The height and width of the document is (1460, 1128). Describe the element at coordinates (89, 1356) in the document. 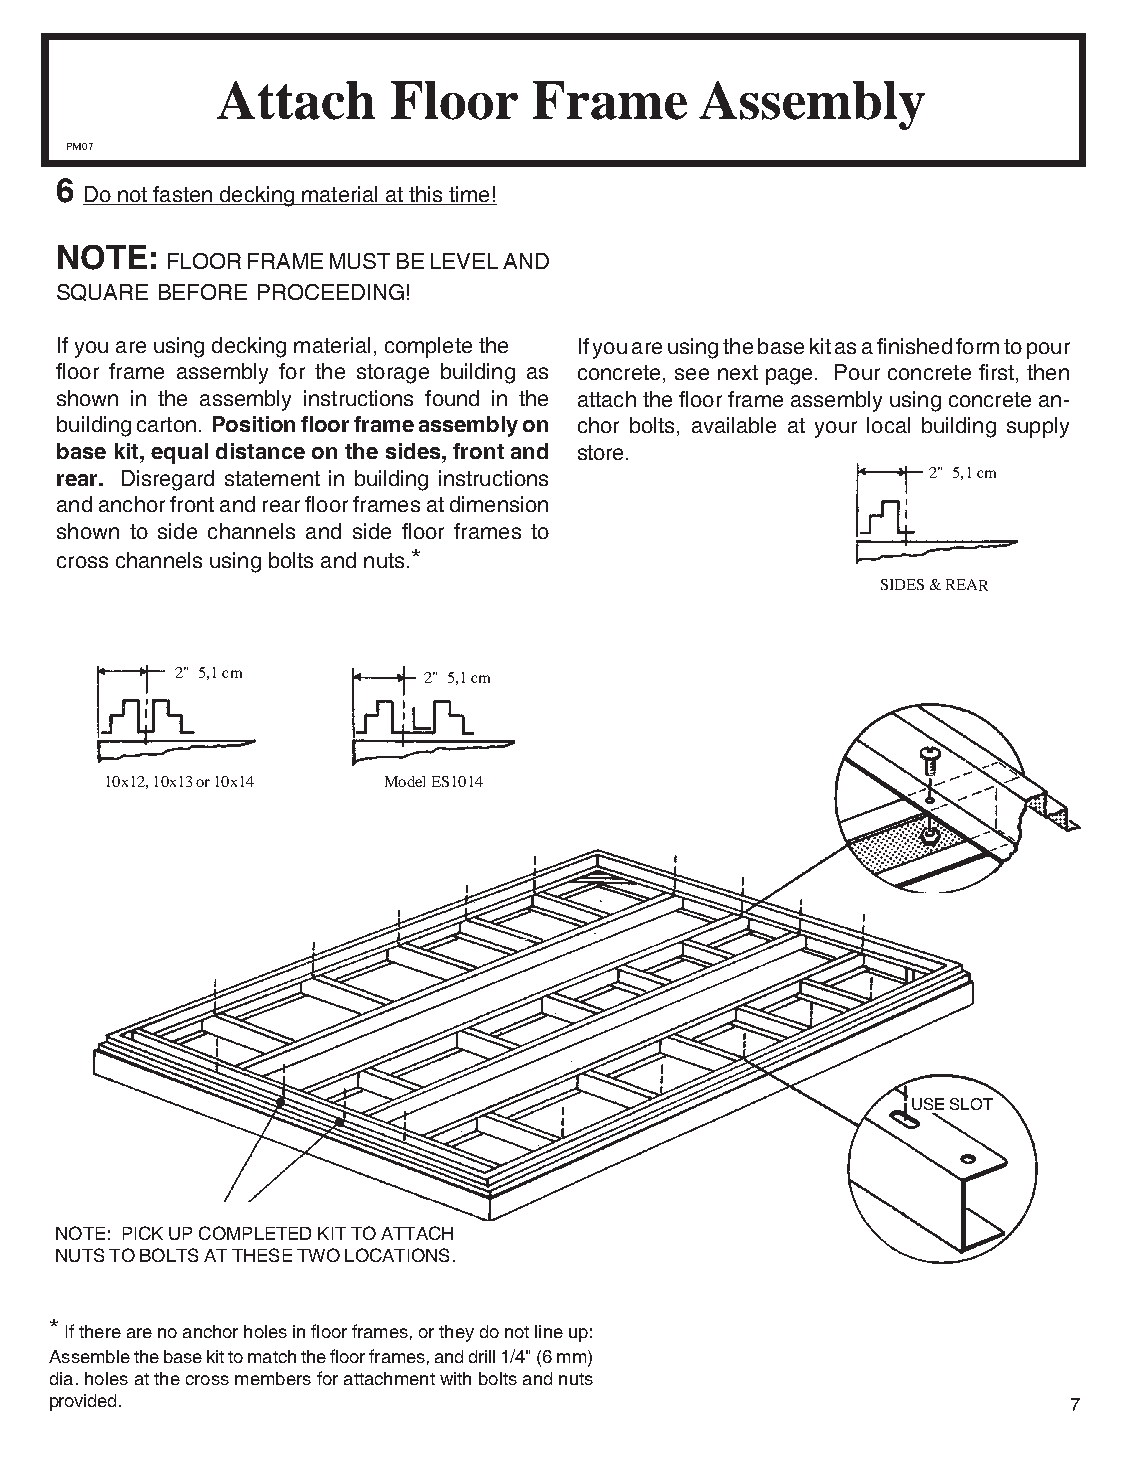

I see `Assemble` at that location.
